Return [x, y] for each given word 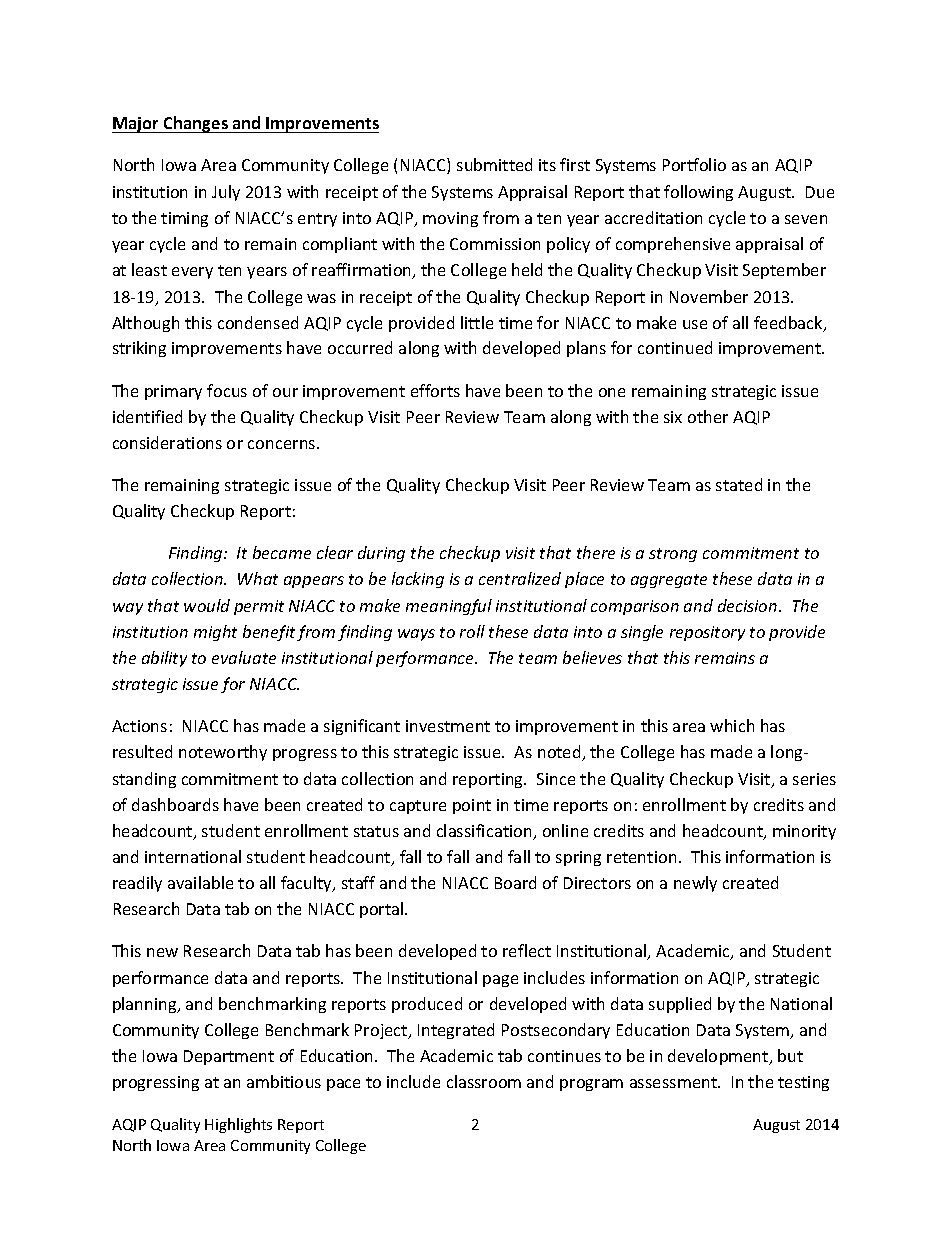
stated [739, 484]
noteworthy [223, 753]
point [472, 806]
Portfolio [694, 164]
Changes [196, 124]
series [814, 779]
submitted [494, 164]
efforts [435, 390]
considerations [167, 442]
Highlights [238, 1125]
